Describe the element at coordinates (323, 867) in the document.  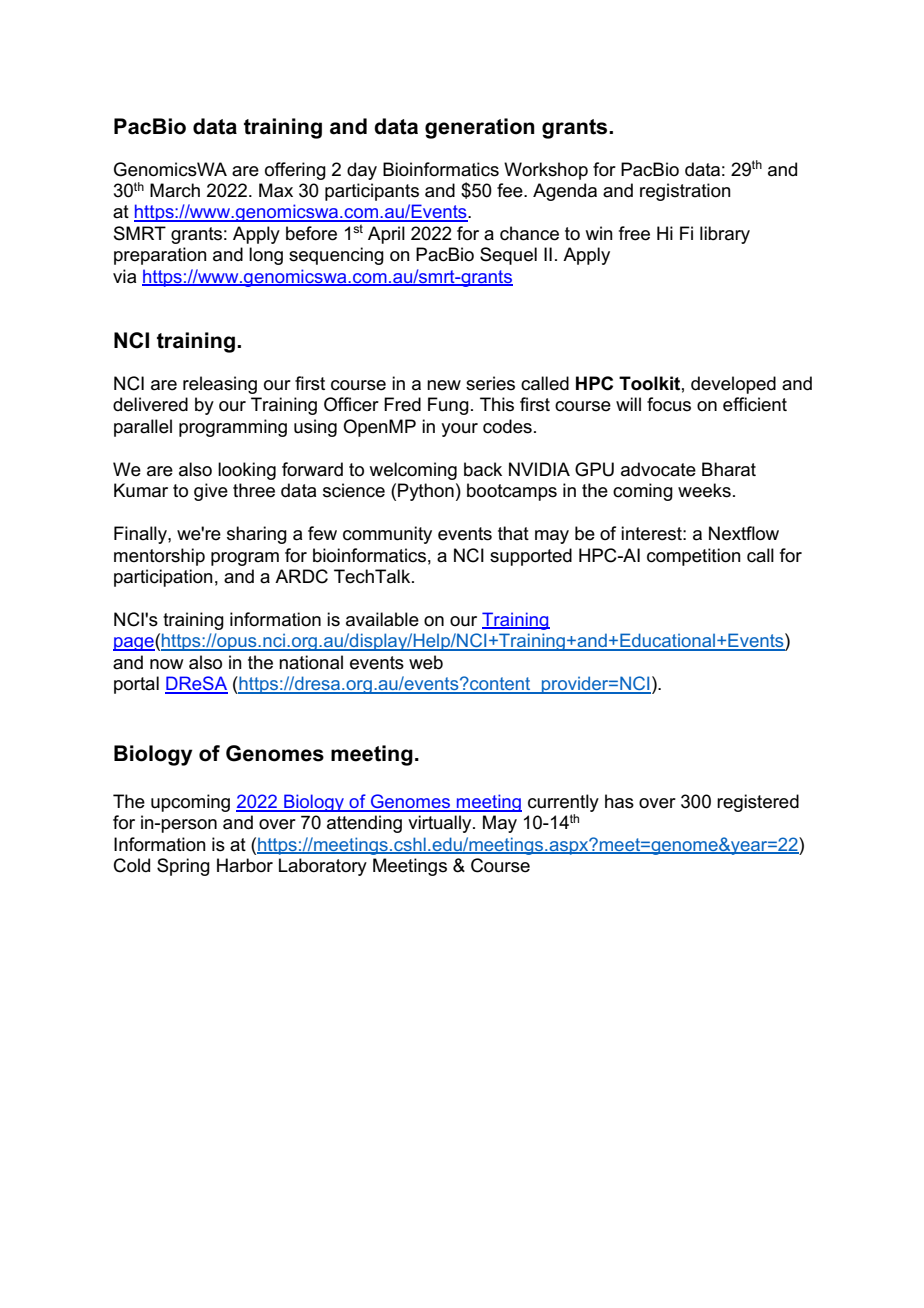
I see `Laboratory` at that location.
